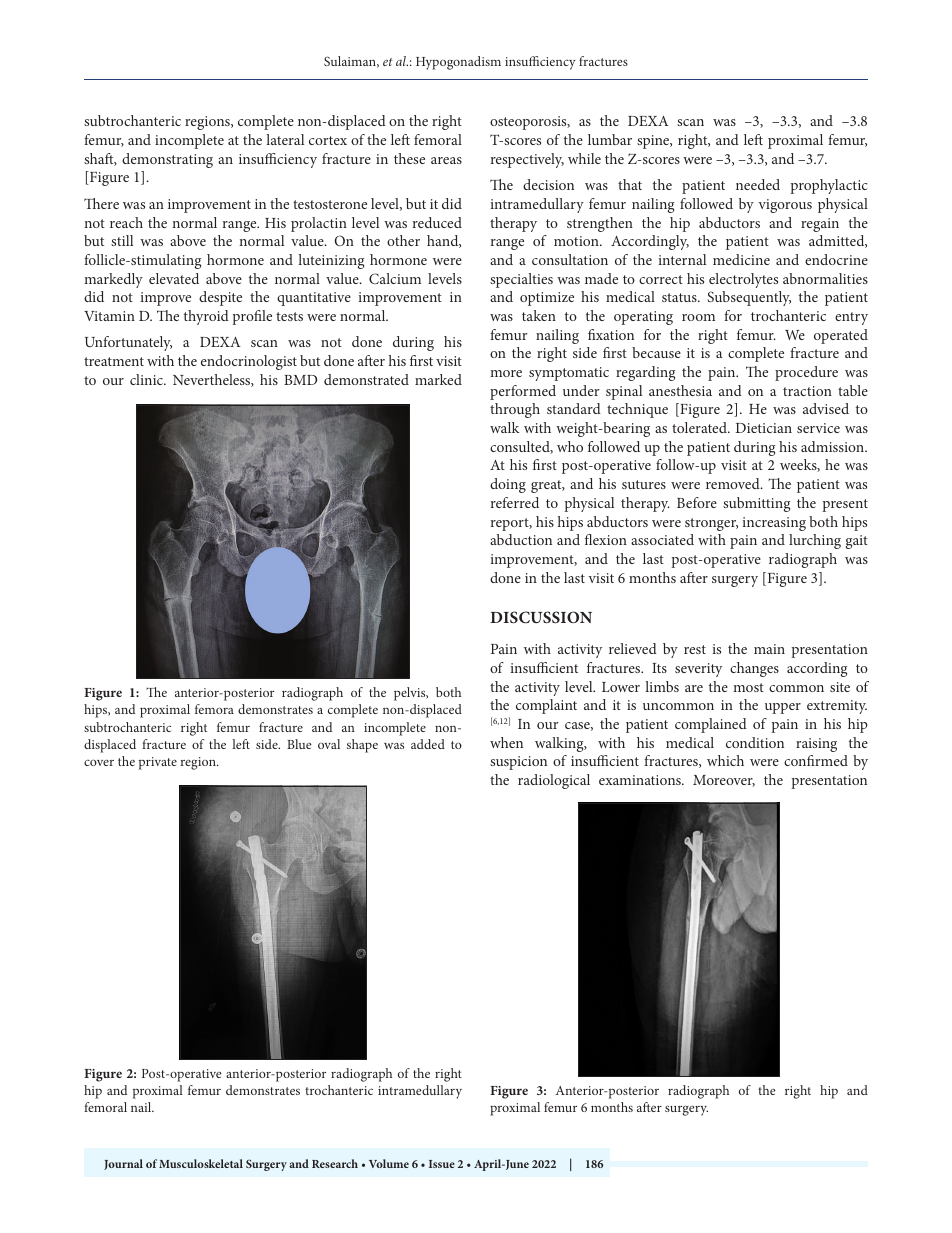  What do you see at coordinates (458, 63) in the document?
I see `Hypogonadism` at bounding box center [458, 63].
